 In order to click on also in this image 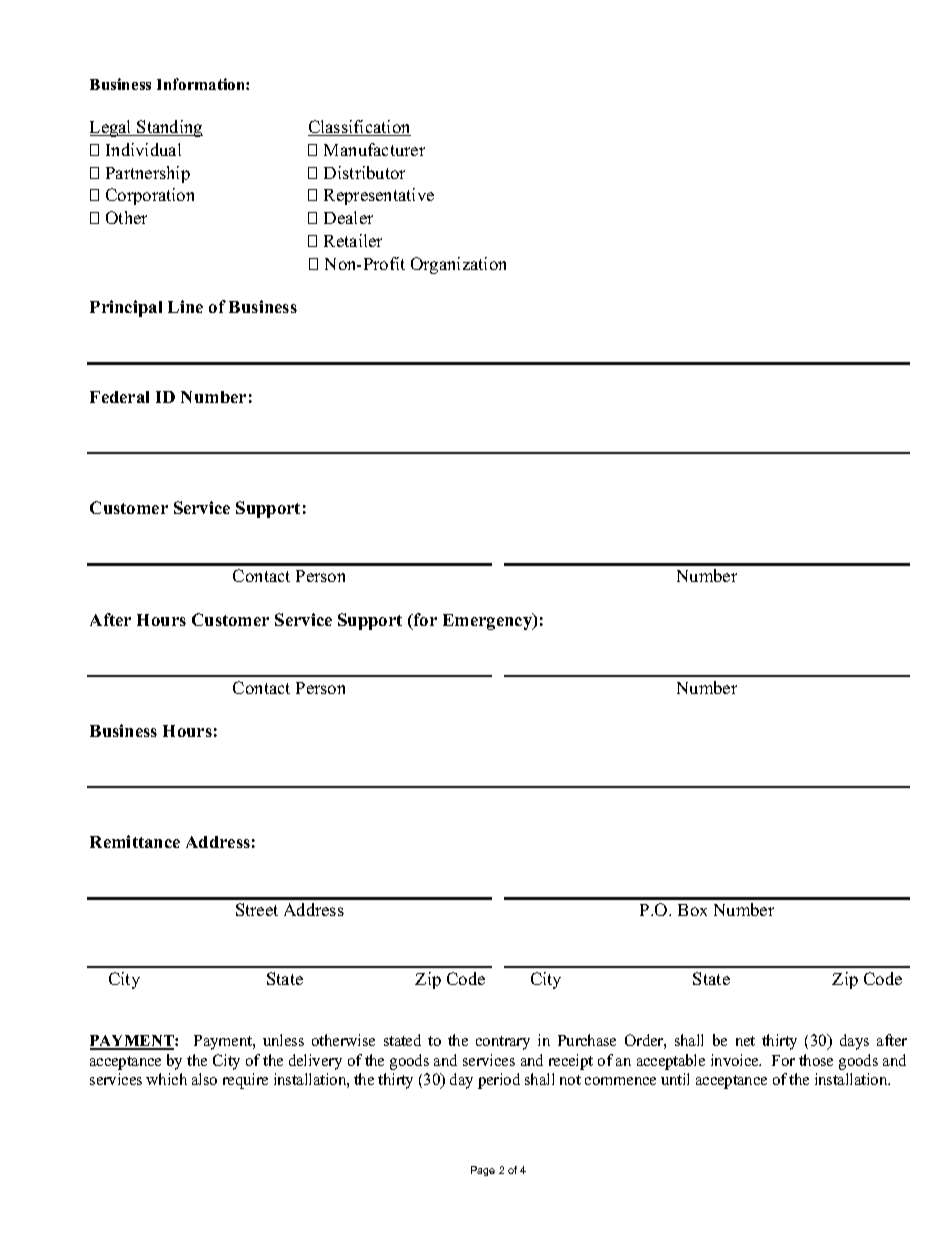, I will do `click(204, 1079)`.
